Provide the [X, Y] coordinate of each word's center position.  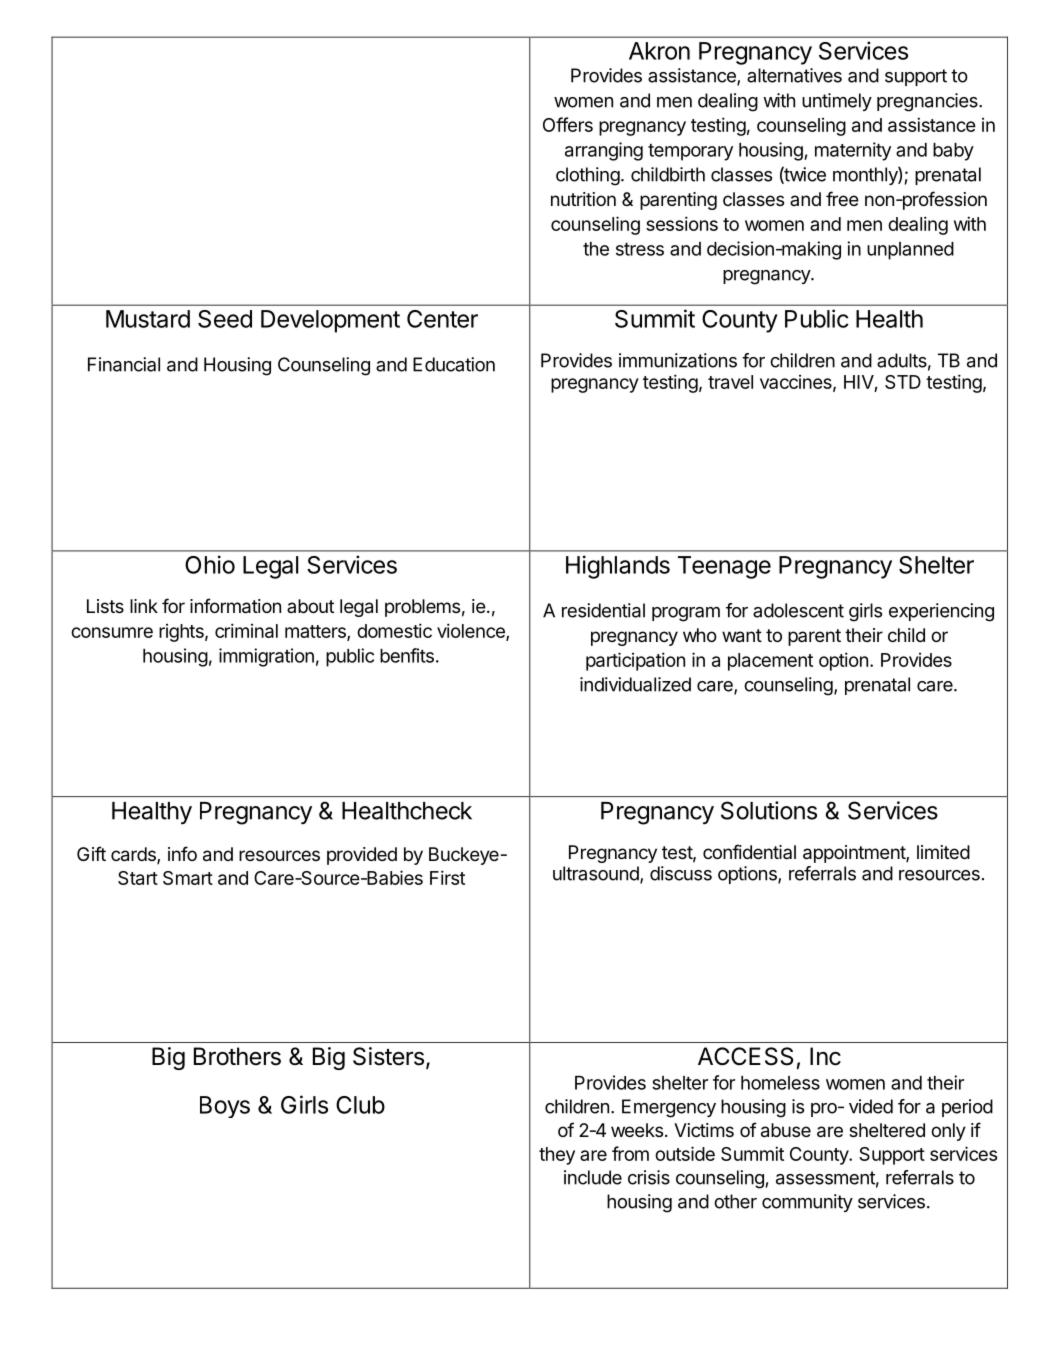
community [807, 1203]
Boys [225, 1107]
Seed [225, 319]
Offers [568, 124]
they [557, 1156]
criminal [246, 630]
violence [472, 632]
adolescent [798, 610]
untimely [837, 102]
